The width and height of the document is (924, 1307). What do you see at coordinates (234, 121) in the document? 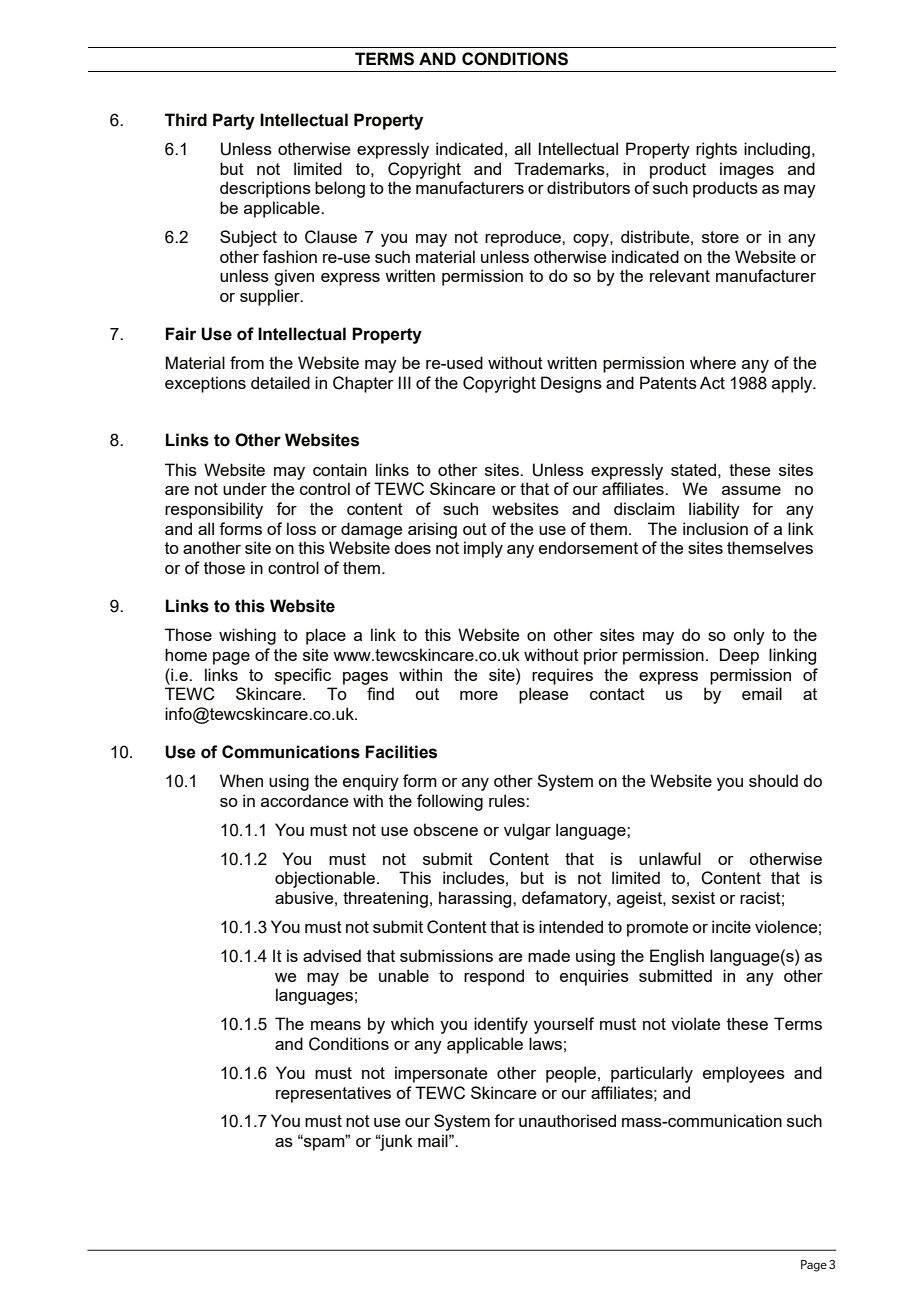
I see `Party` at bounding box center [234, 121].
